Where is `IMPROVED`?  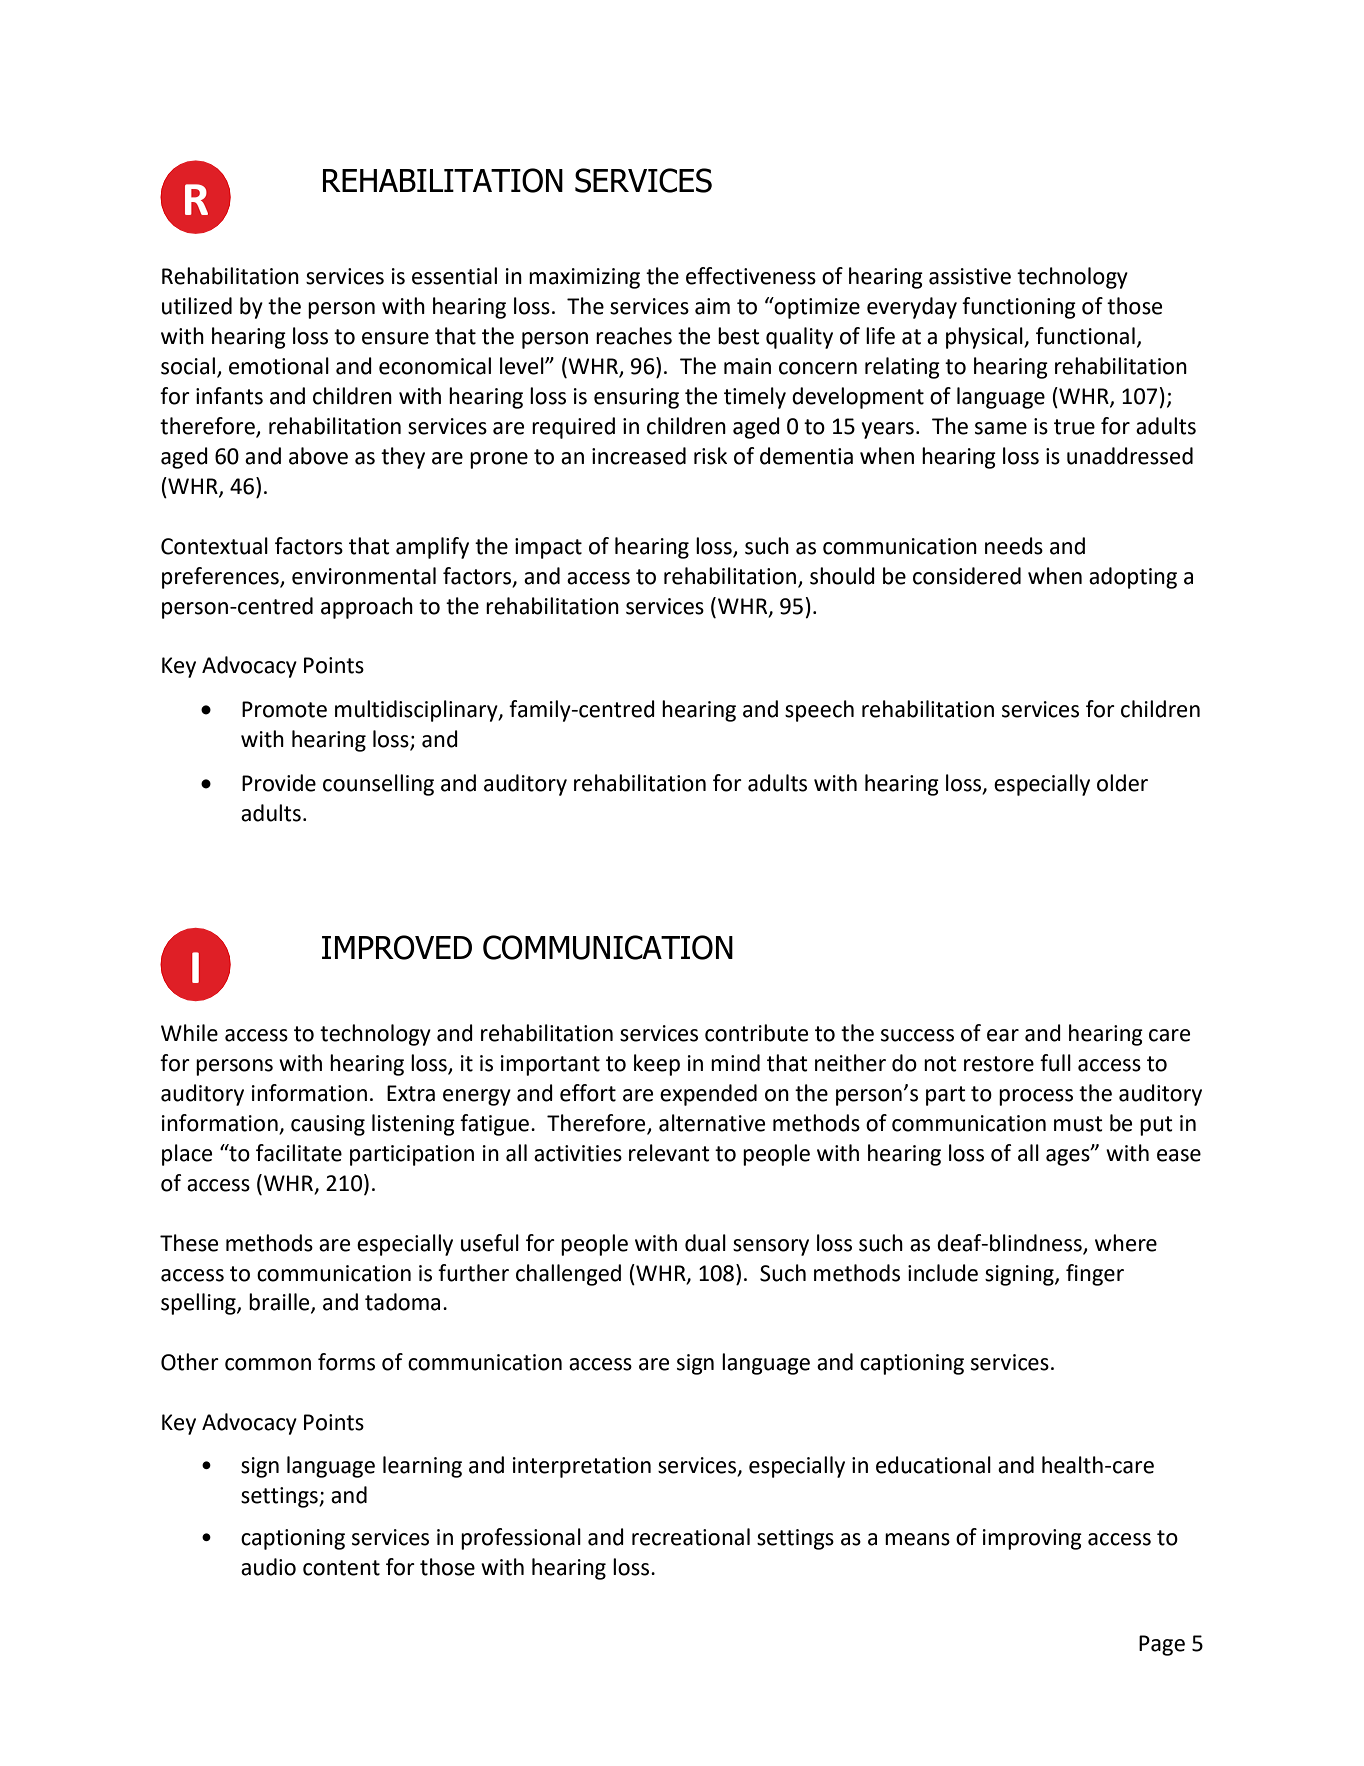
IMPROVED is located at coordinates (397, 947).
